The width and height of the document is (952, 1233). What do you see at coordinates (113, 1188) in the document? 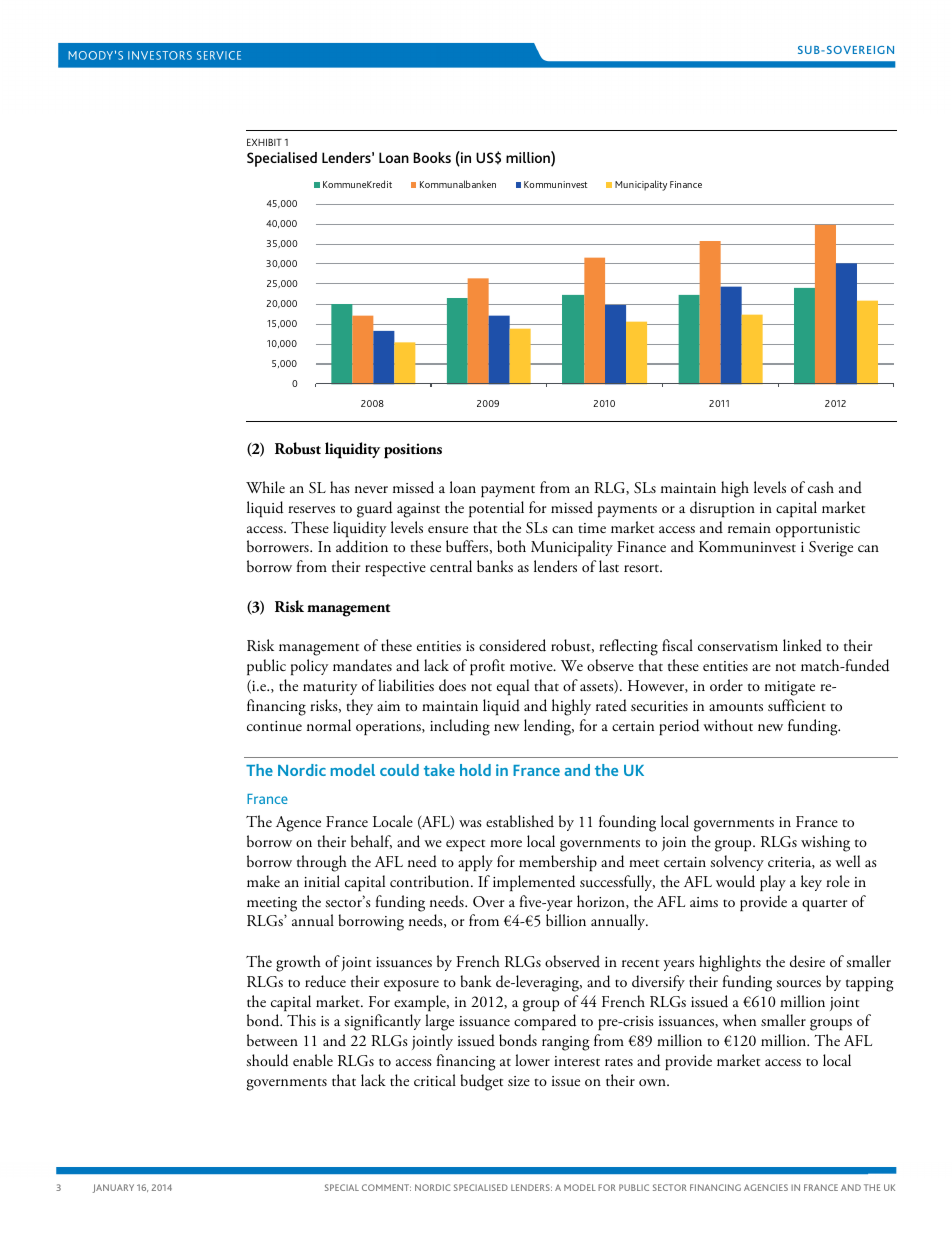
I see `JANUARY` at bounding box center [113, 1188].
